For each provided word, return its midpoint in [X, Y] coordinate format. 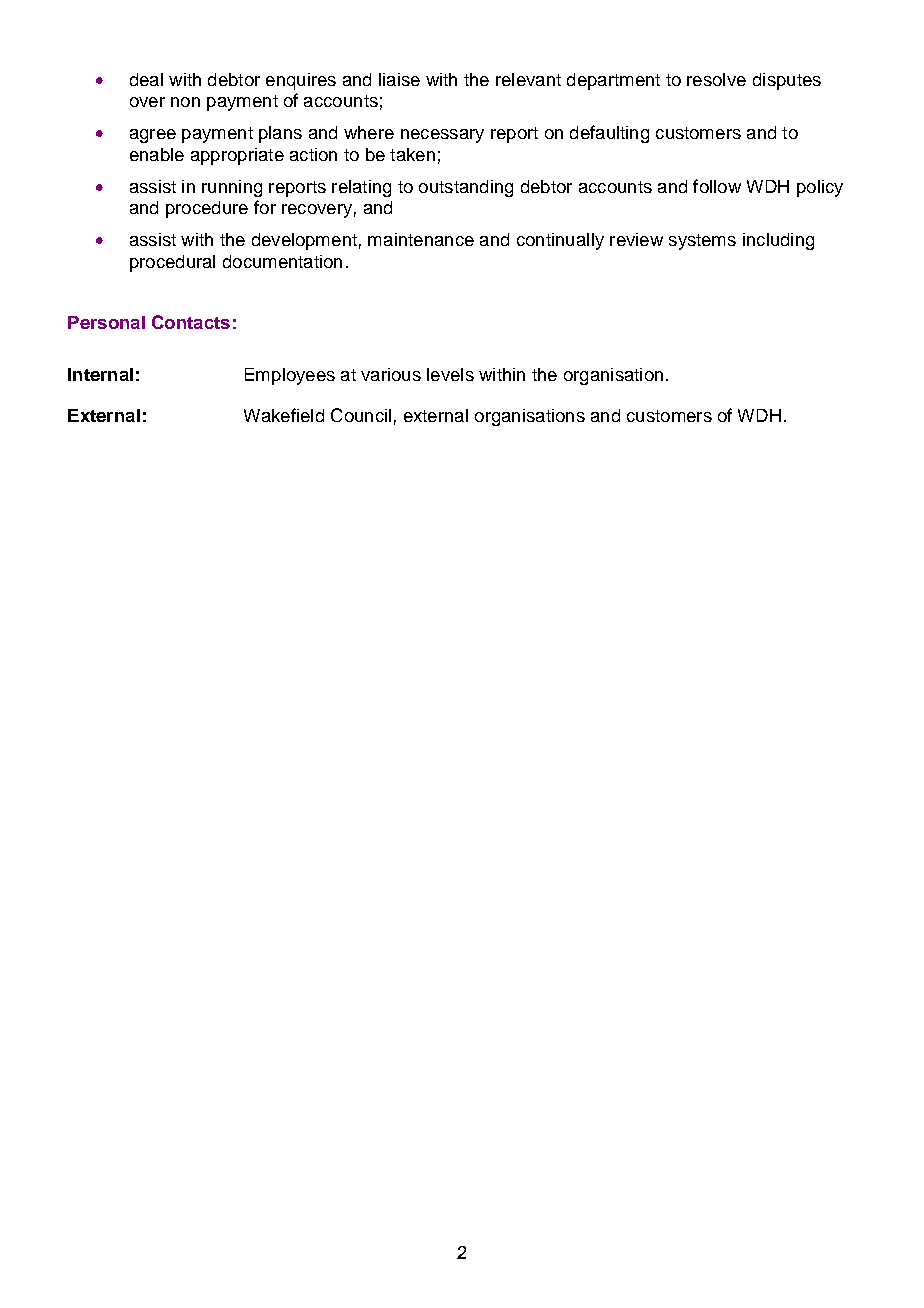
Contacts [191, 322]
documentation [282, 261]
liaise [399, 79]
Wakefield [284, 415]
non [185, 102]
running [232, 188]
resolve [716, 79]
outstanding [466, 188]
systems [702, 242]
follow [717, 186]
